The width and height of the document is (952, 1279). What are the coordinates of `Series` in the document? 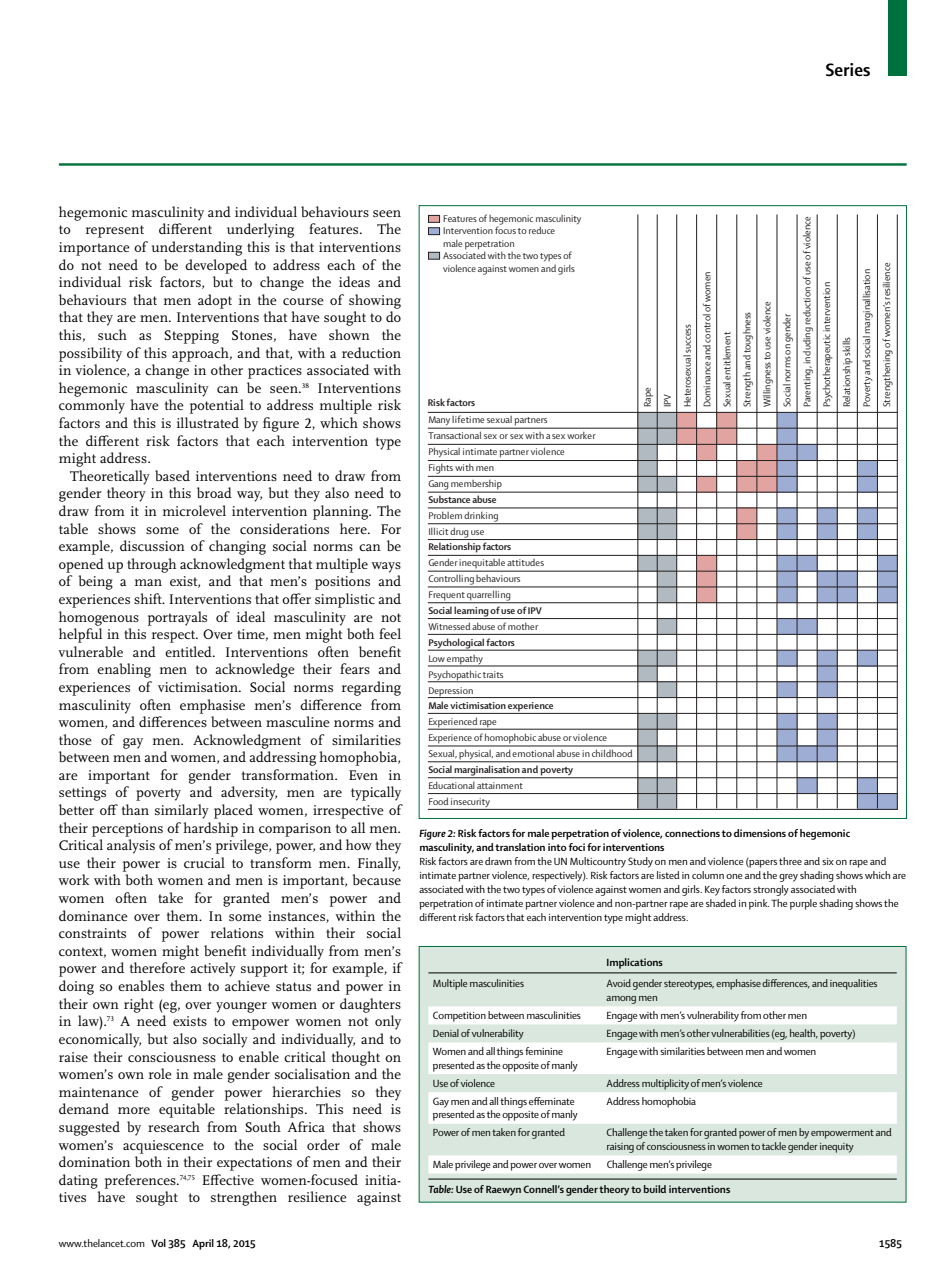 It's located at (848, 70).
